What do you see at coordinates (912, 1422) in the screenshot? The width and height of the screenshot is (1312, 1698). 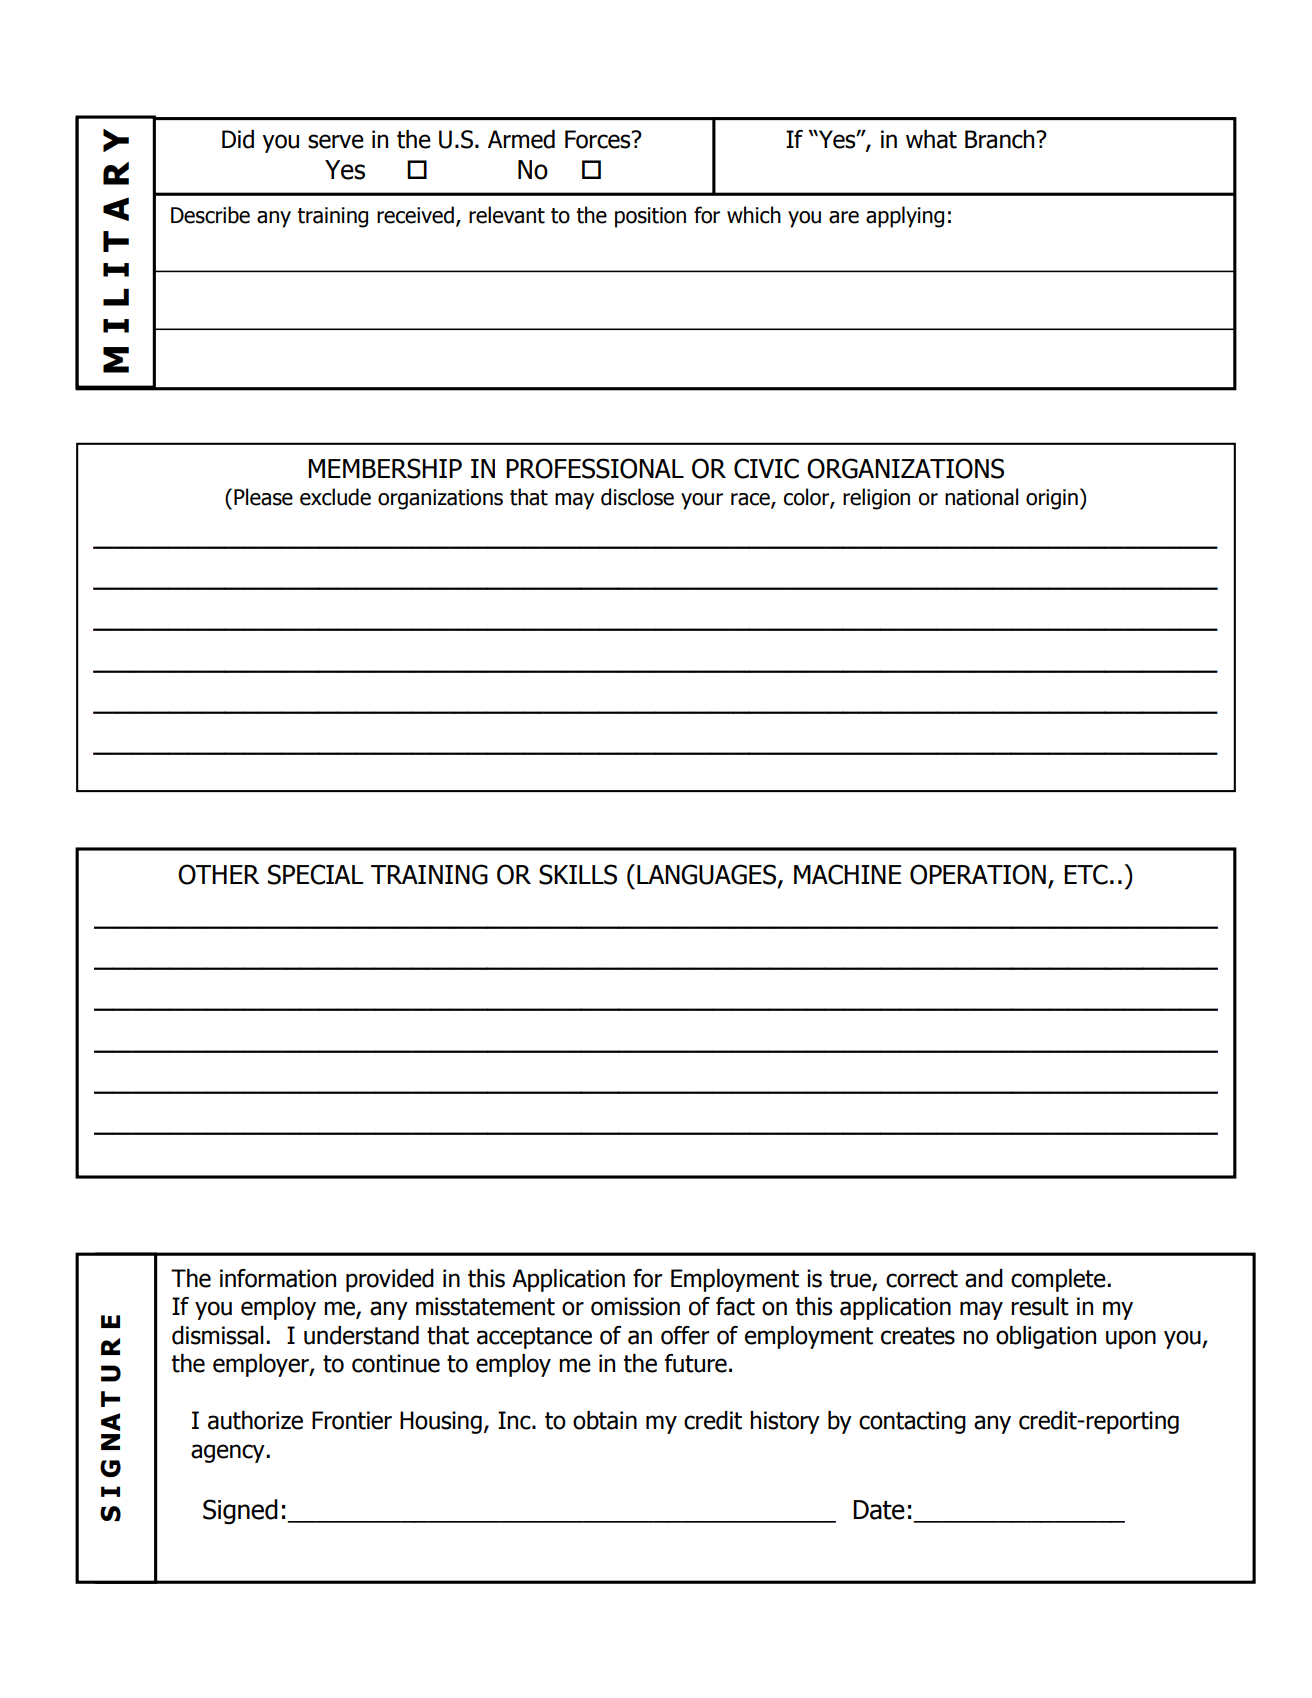 I see `contacting` at bounding box center [912, 1422].
